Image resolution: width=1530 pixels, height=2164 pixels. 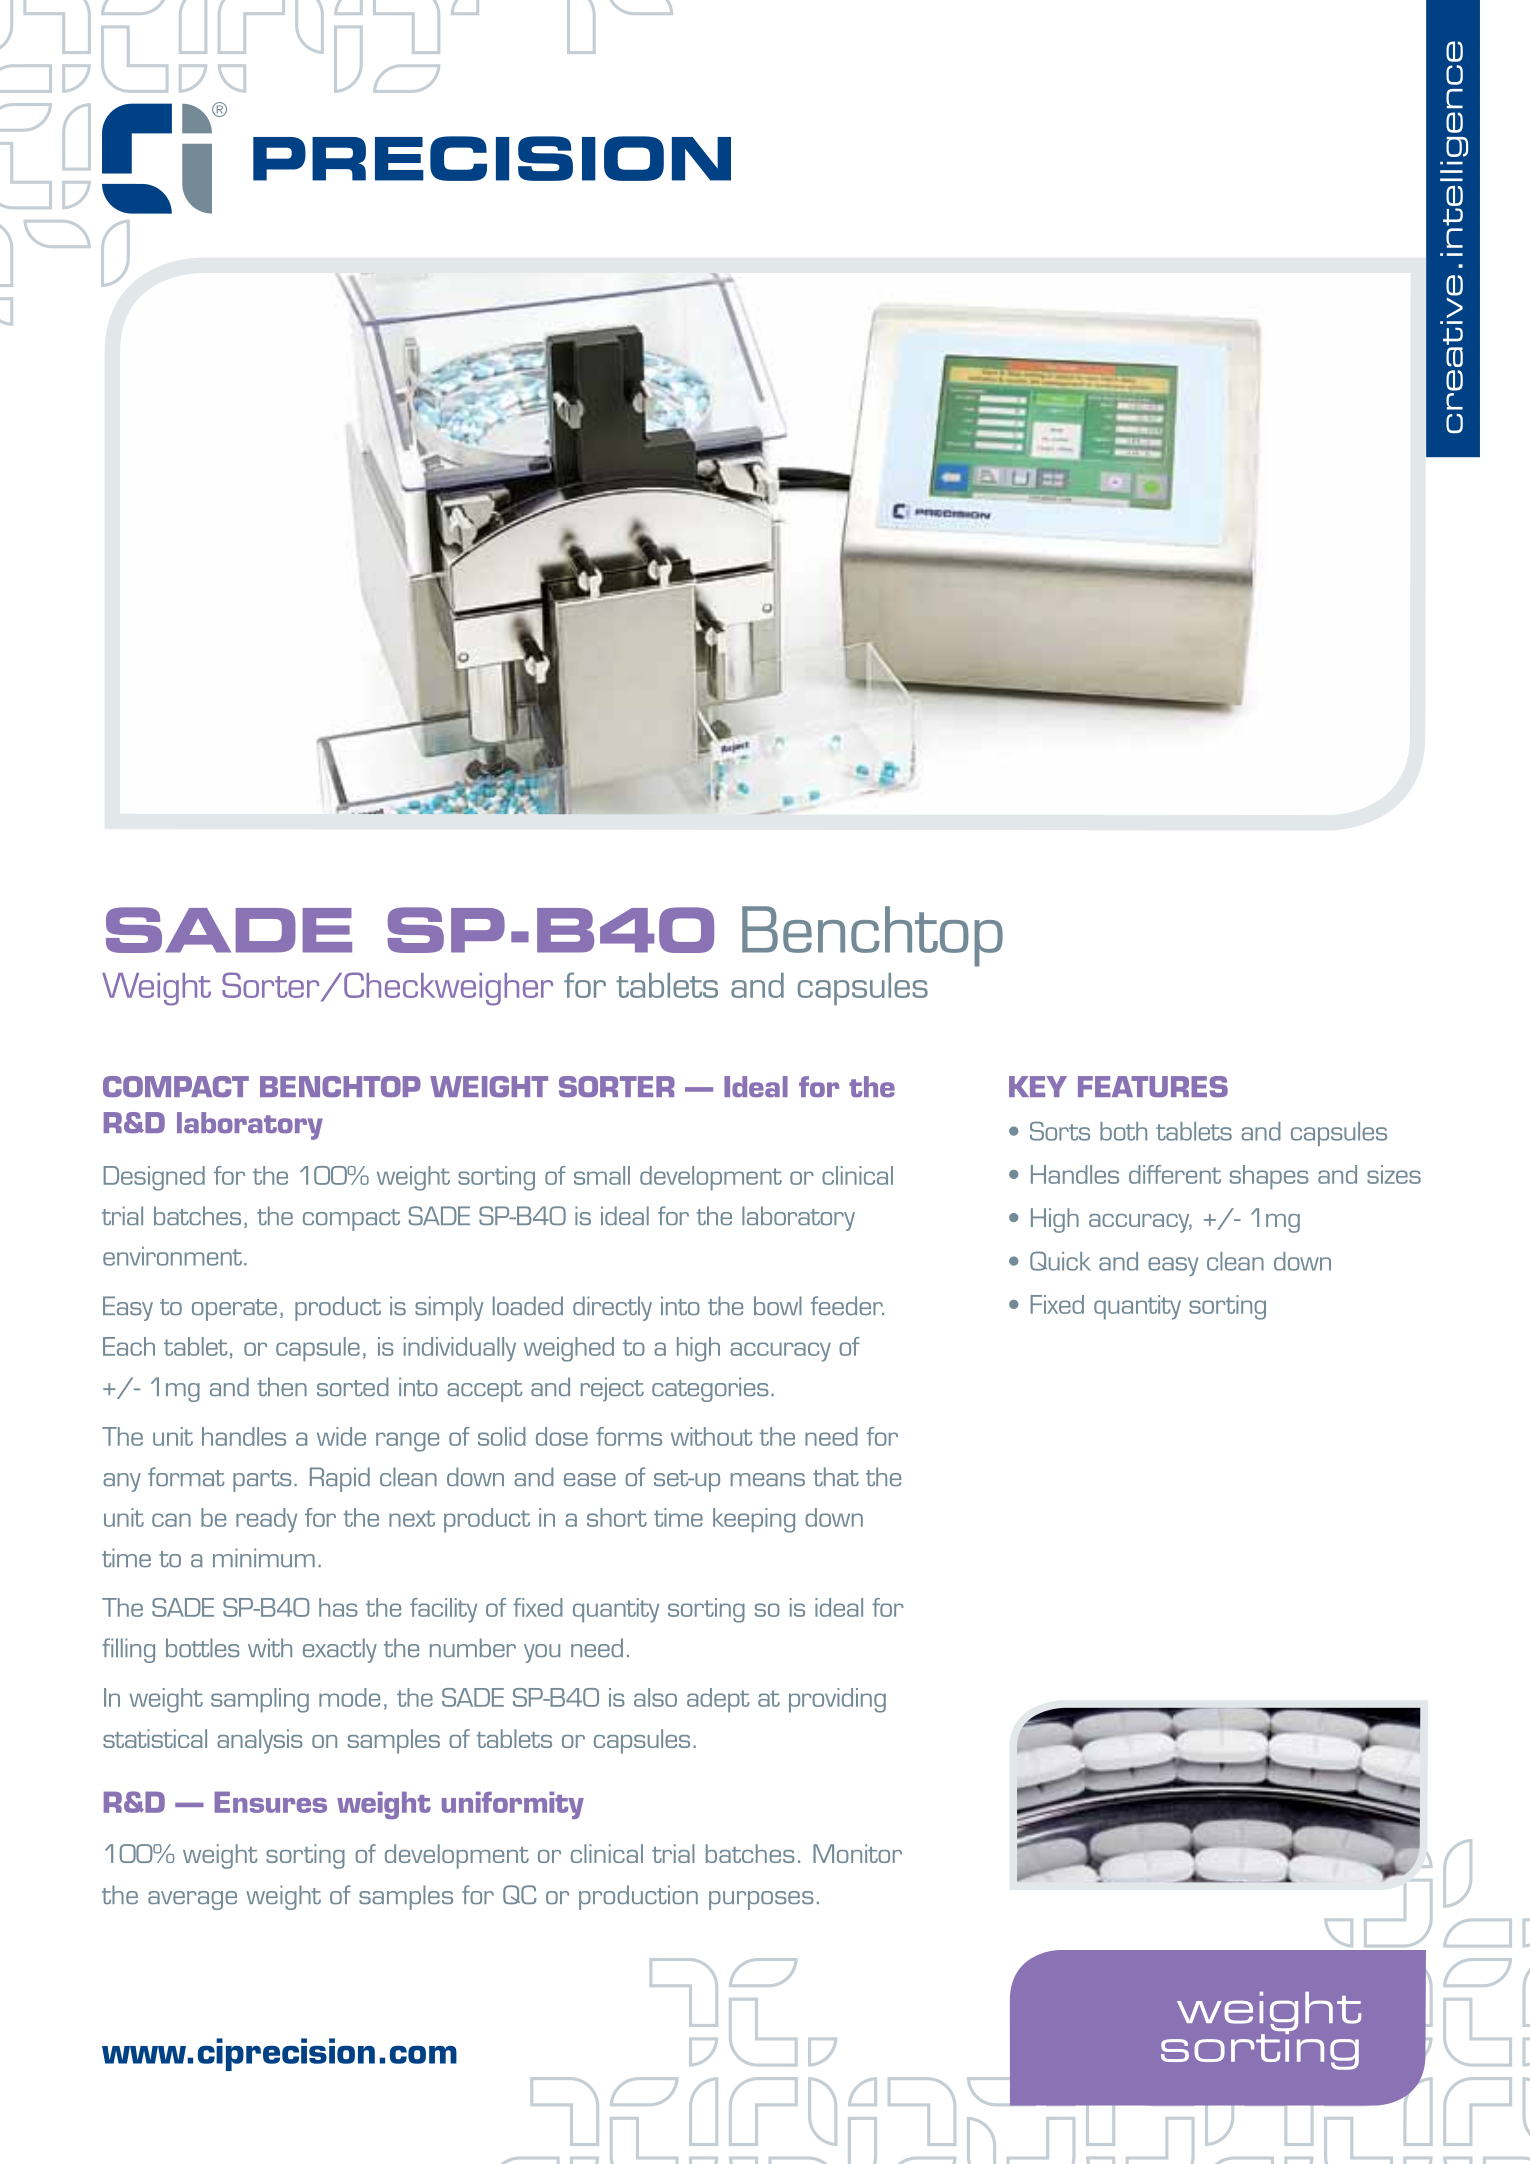 What do you see at coordinates (836, 1476) in the page?
I see `that` at bounding box center [836, 1476].
